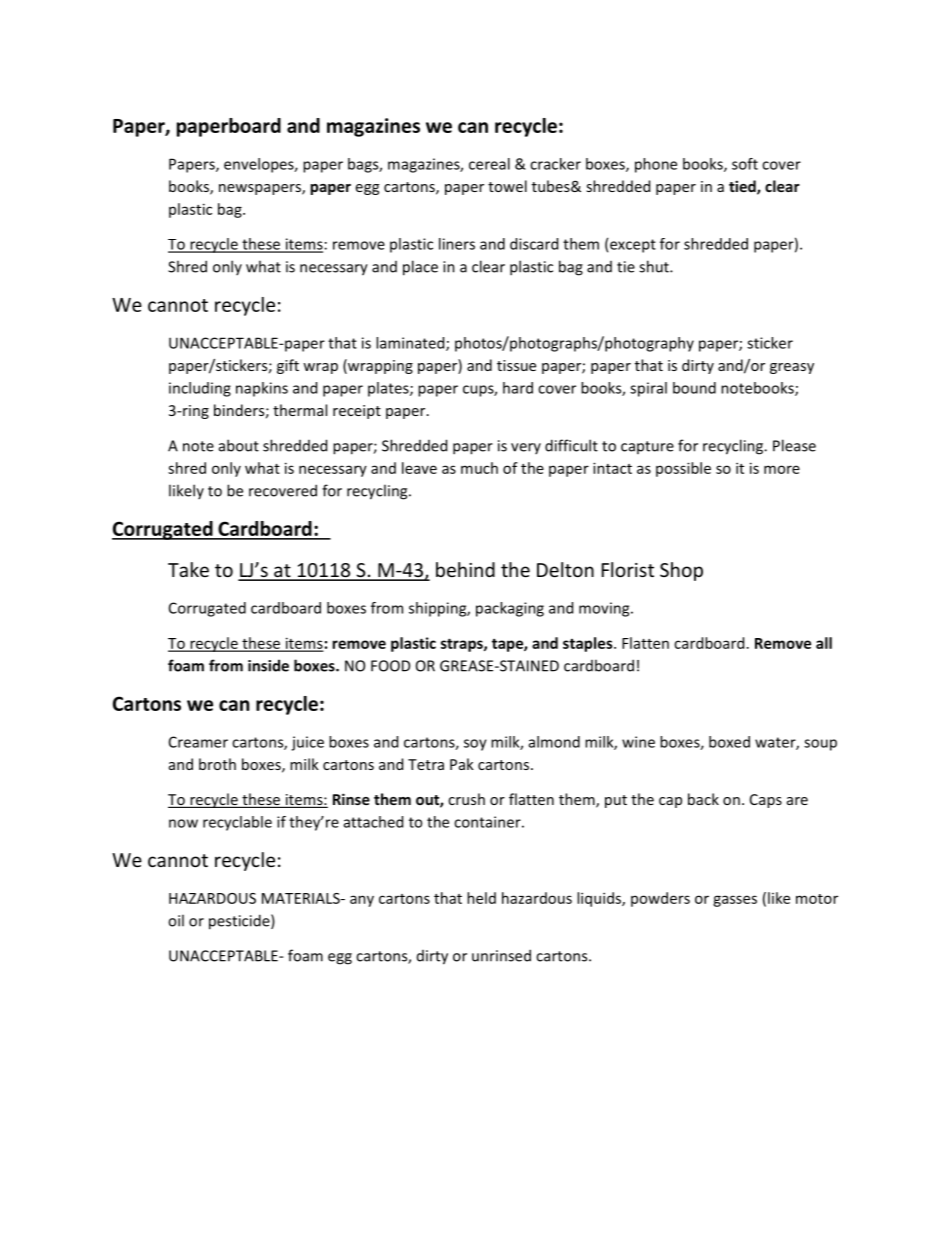 This screenshot has height=1233, width=952. What do you see at coordinates (792, 368) in the screenshot?
I see `greasy` at bounding box center [792, 368].
